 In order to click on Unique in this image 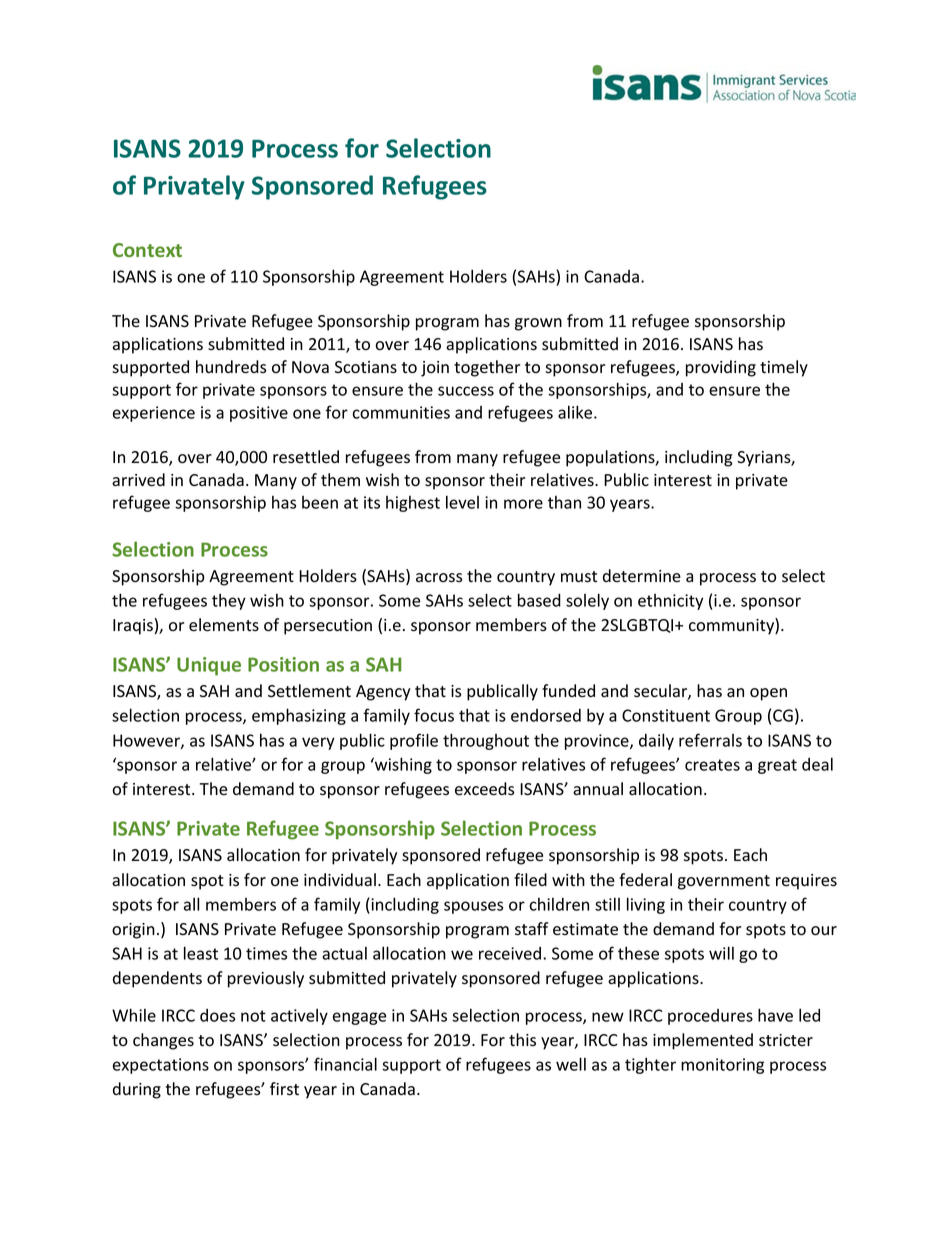, I will do `click(209, 666)`.
